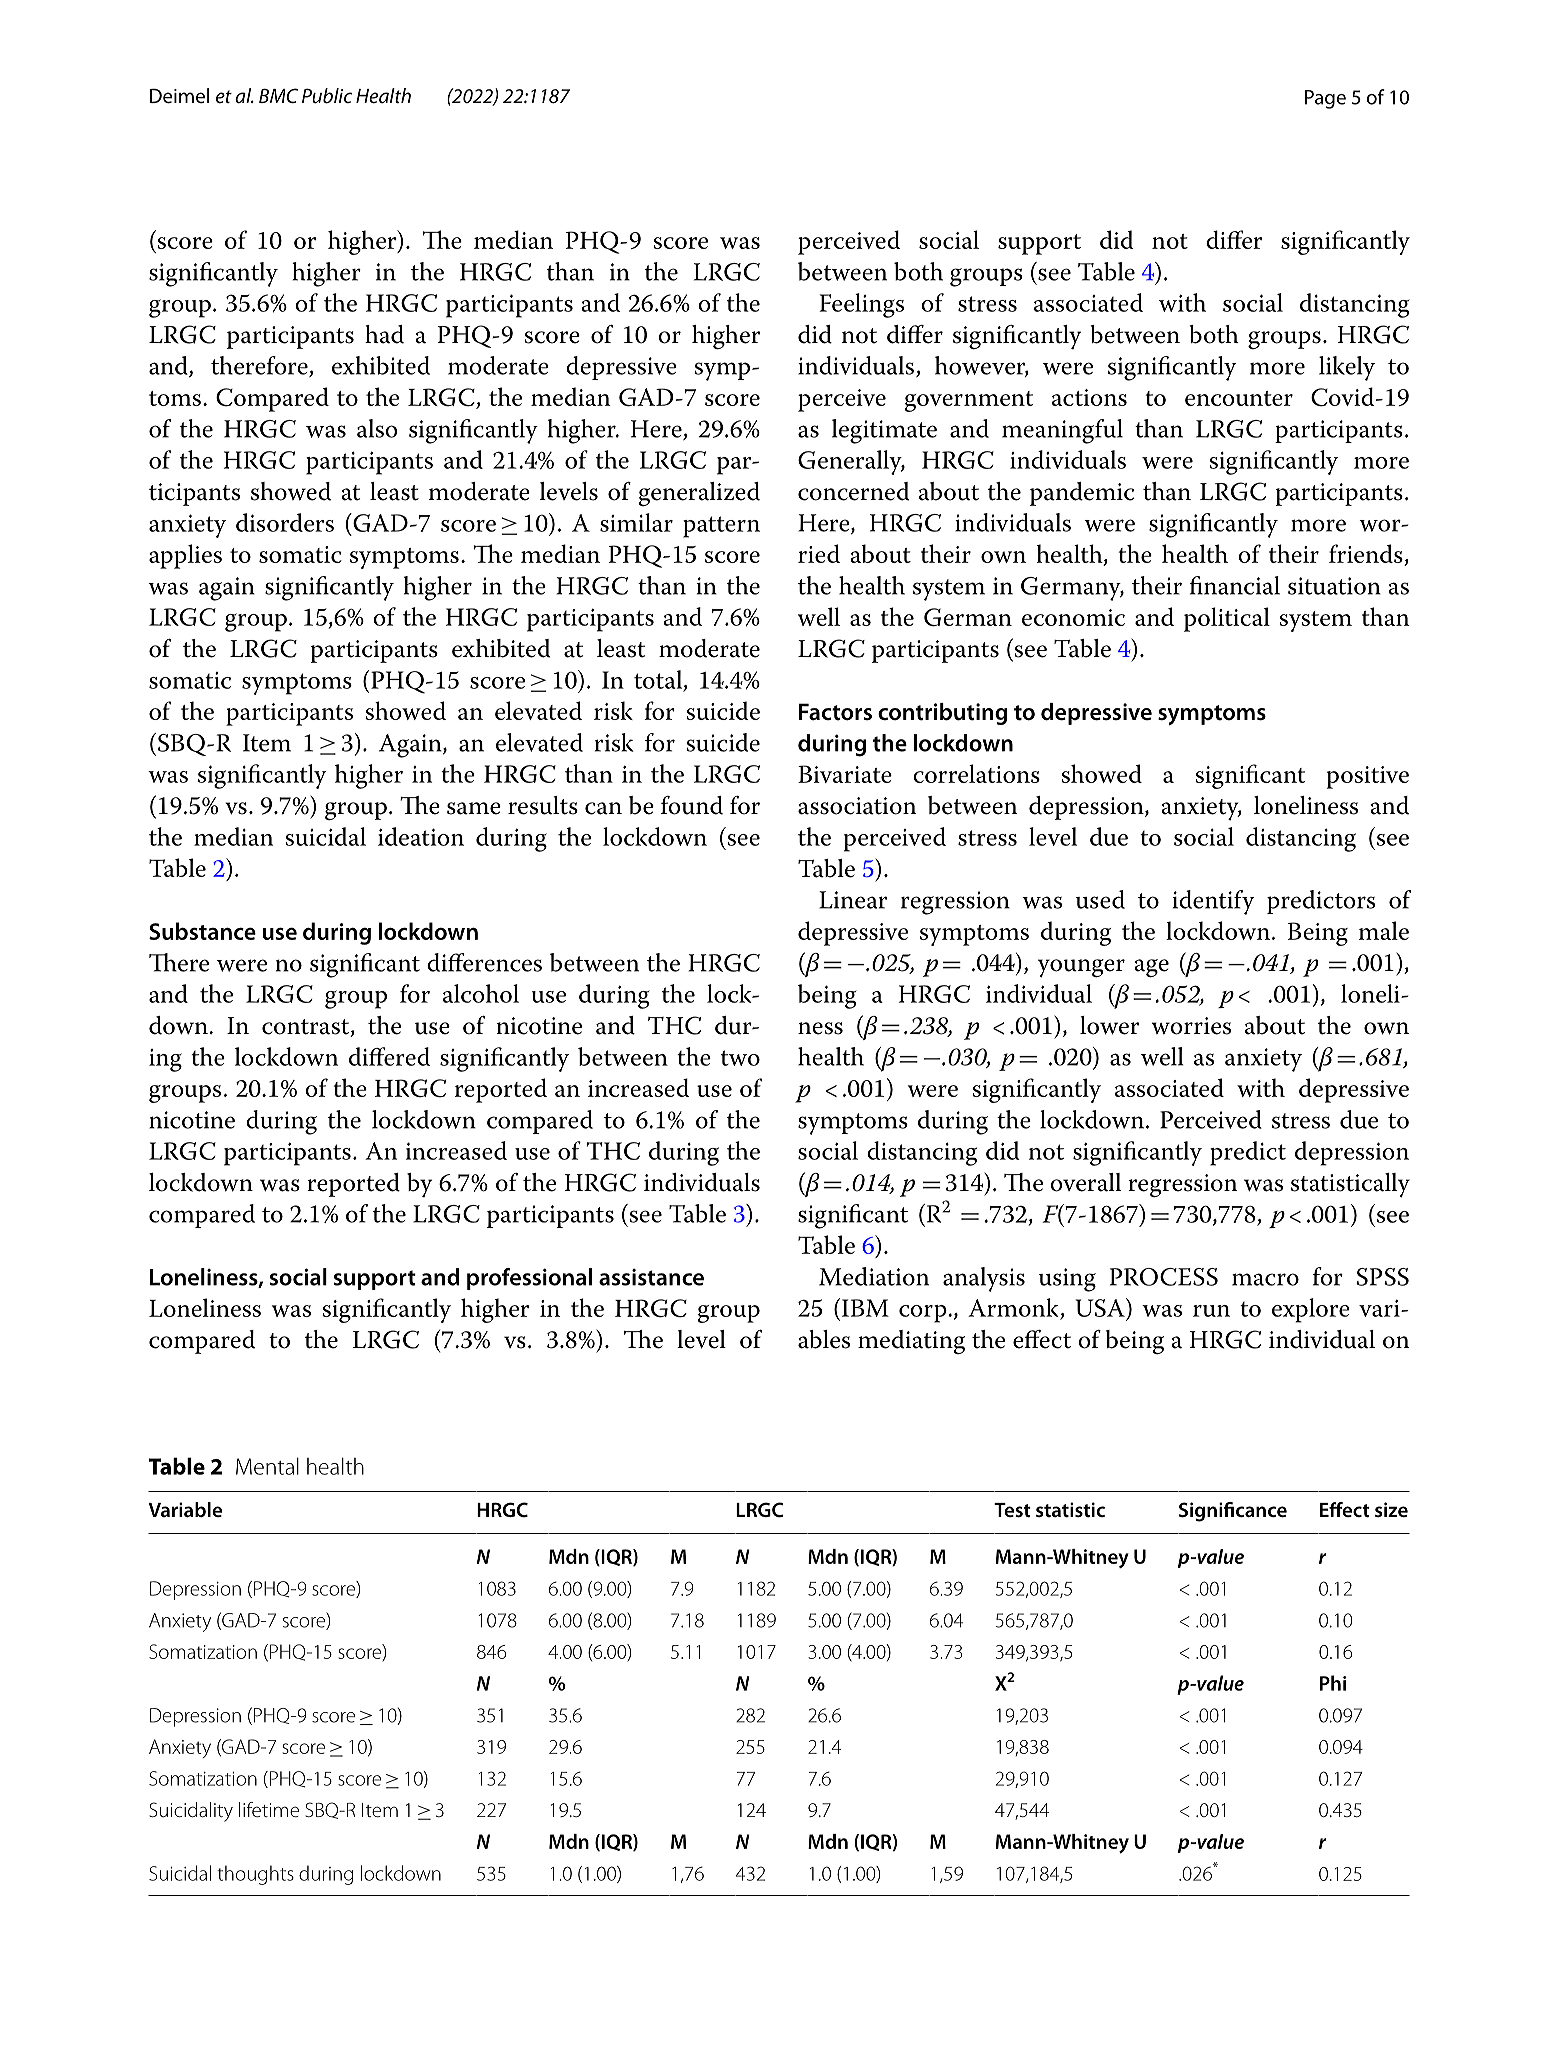  I want to click on Phi, so click(1333, 1683).
